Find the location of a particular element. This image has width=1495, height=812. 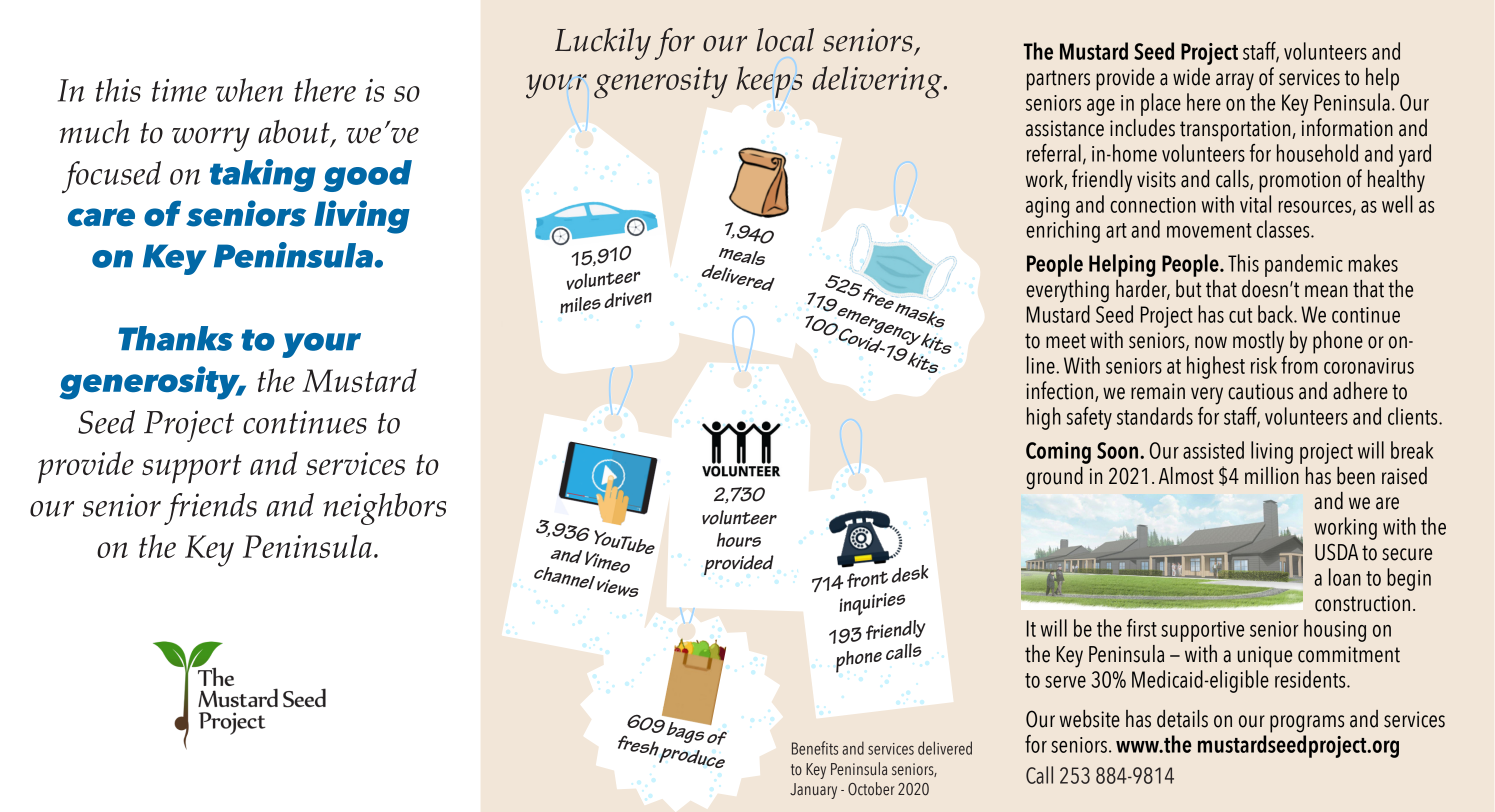

meet is located at coordinates (1066, 341).
